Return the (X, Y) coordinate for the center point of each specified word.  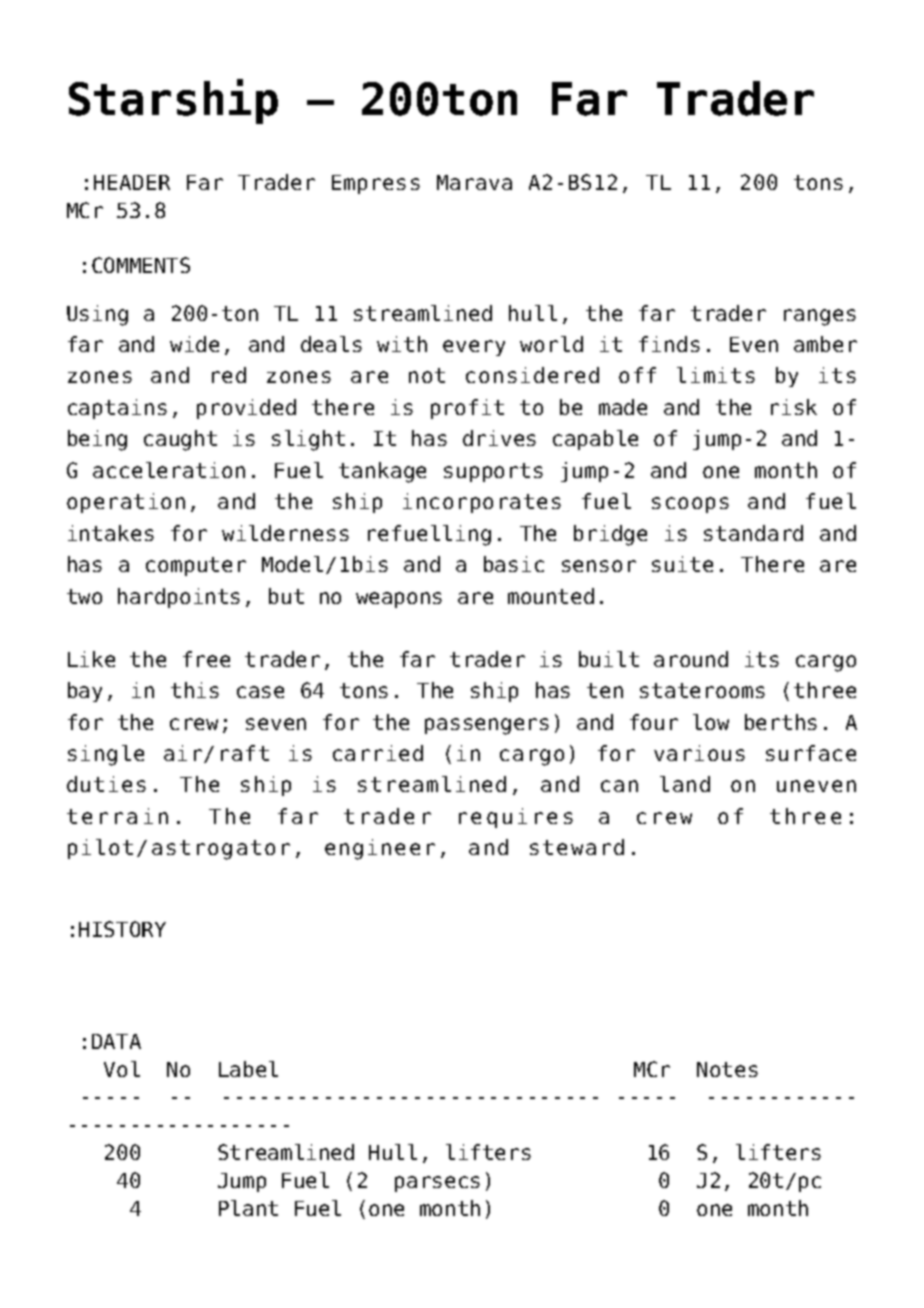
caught (180, 440)
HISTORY (122, 929)
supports (493, 472)
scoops (690, 505)
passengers (487, 726)
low (711, 722)
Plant (248, 1208)
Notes (727, 1069)
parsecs (437, 1184)
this (195, 690)
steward (577, 847)
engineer (380, 849)
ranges (820, 317)
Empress (376, 184)
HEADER (132, 182)
